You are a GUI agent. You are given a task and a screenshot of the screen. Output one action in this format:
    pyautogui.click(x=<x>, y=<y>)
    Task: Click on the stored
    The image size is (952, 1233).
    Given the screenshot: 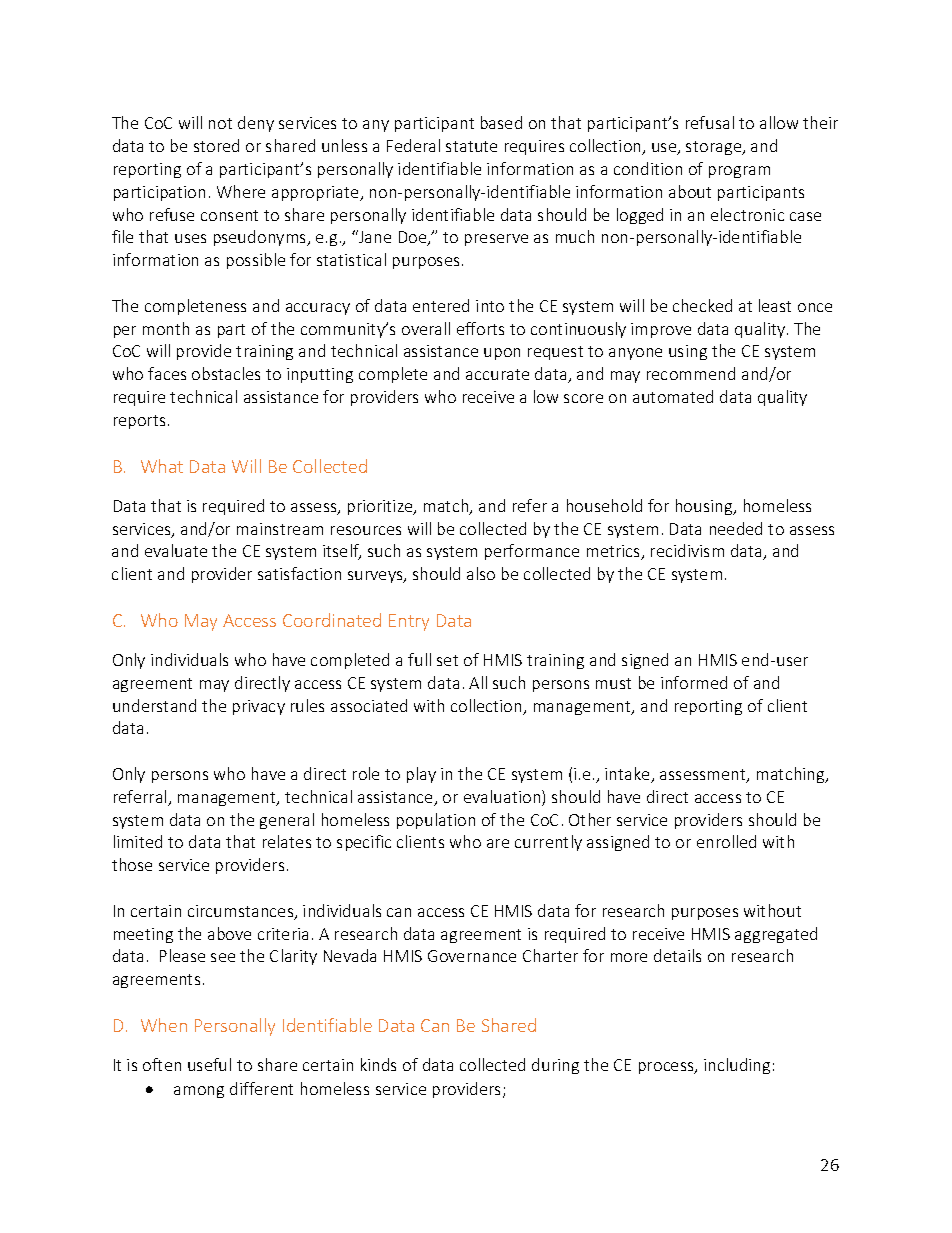 What is the action you would take?
    pyautogui.click(x=216, y=145)
